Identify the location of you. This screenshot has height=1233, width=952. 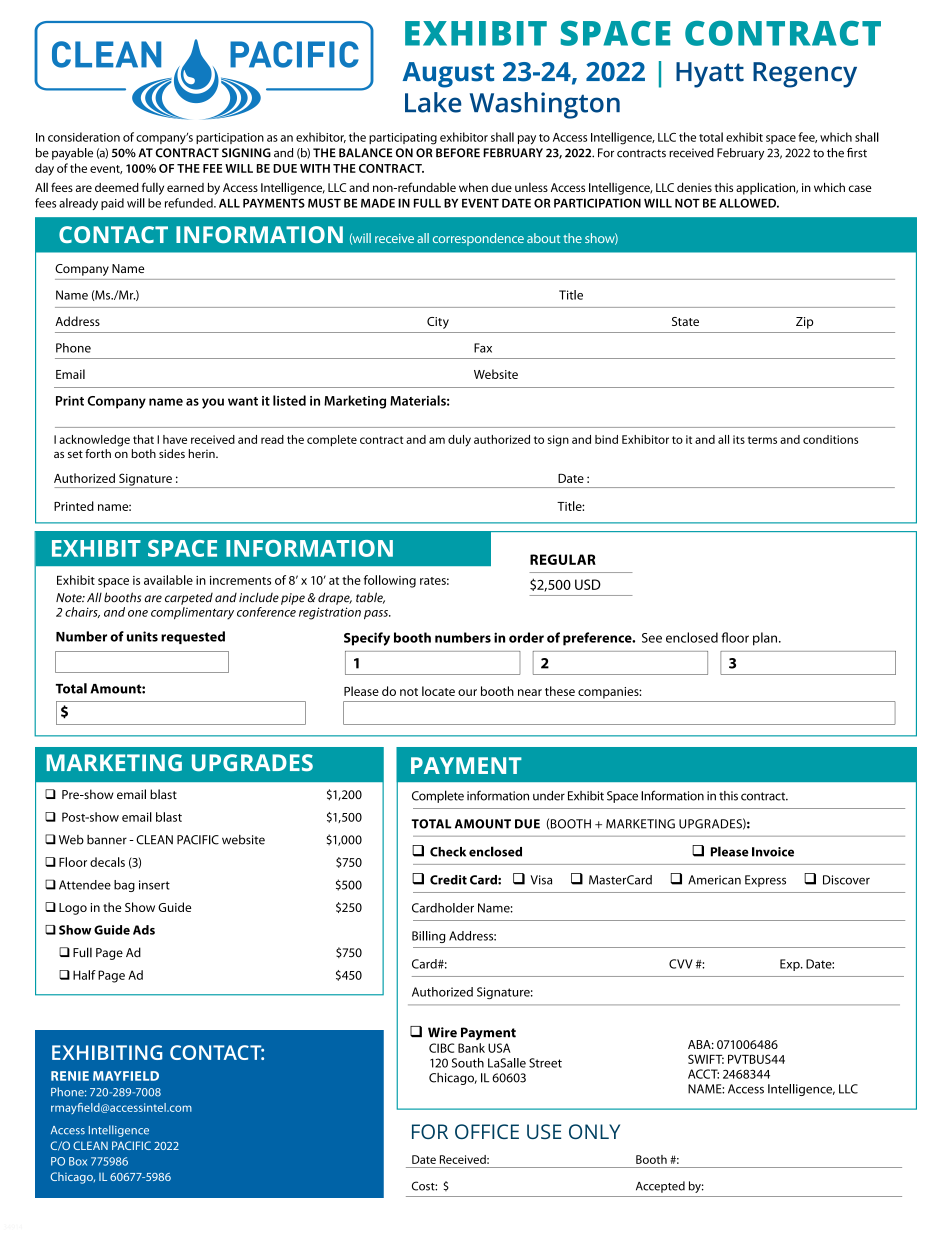
(213, 403).
